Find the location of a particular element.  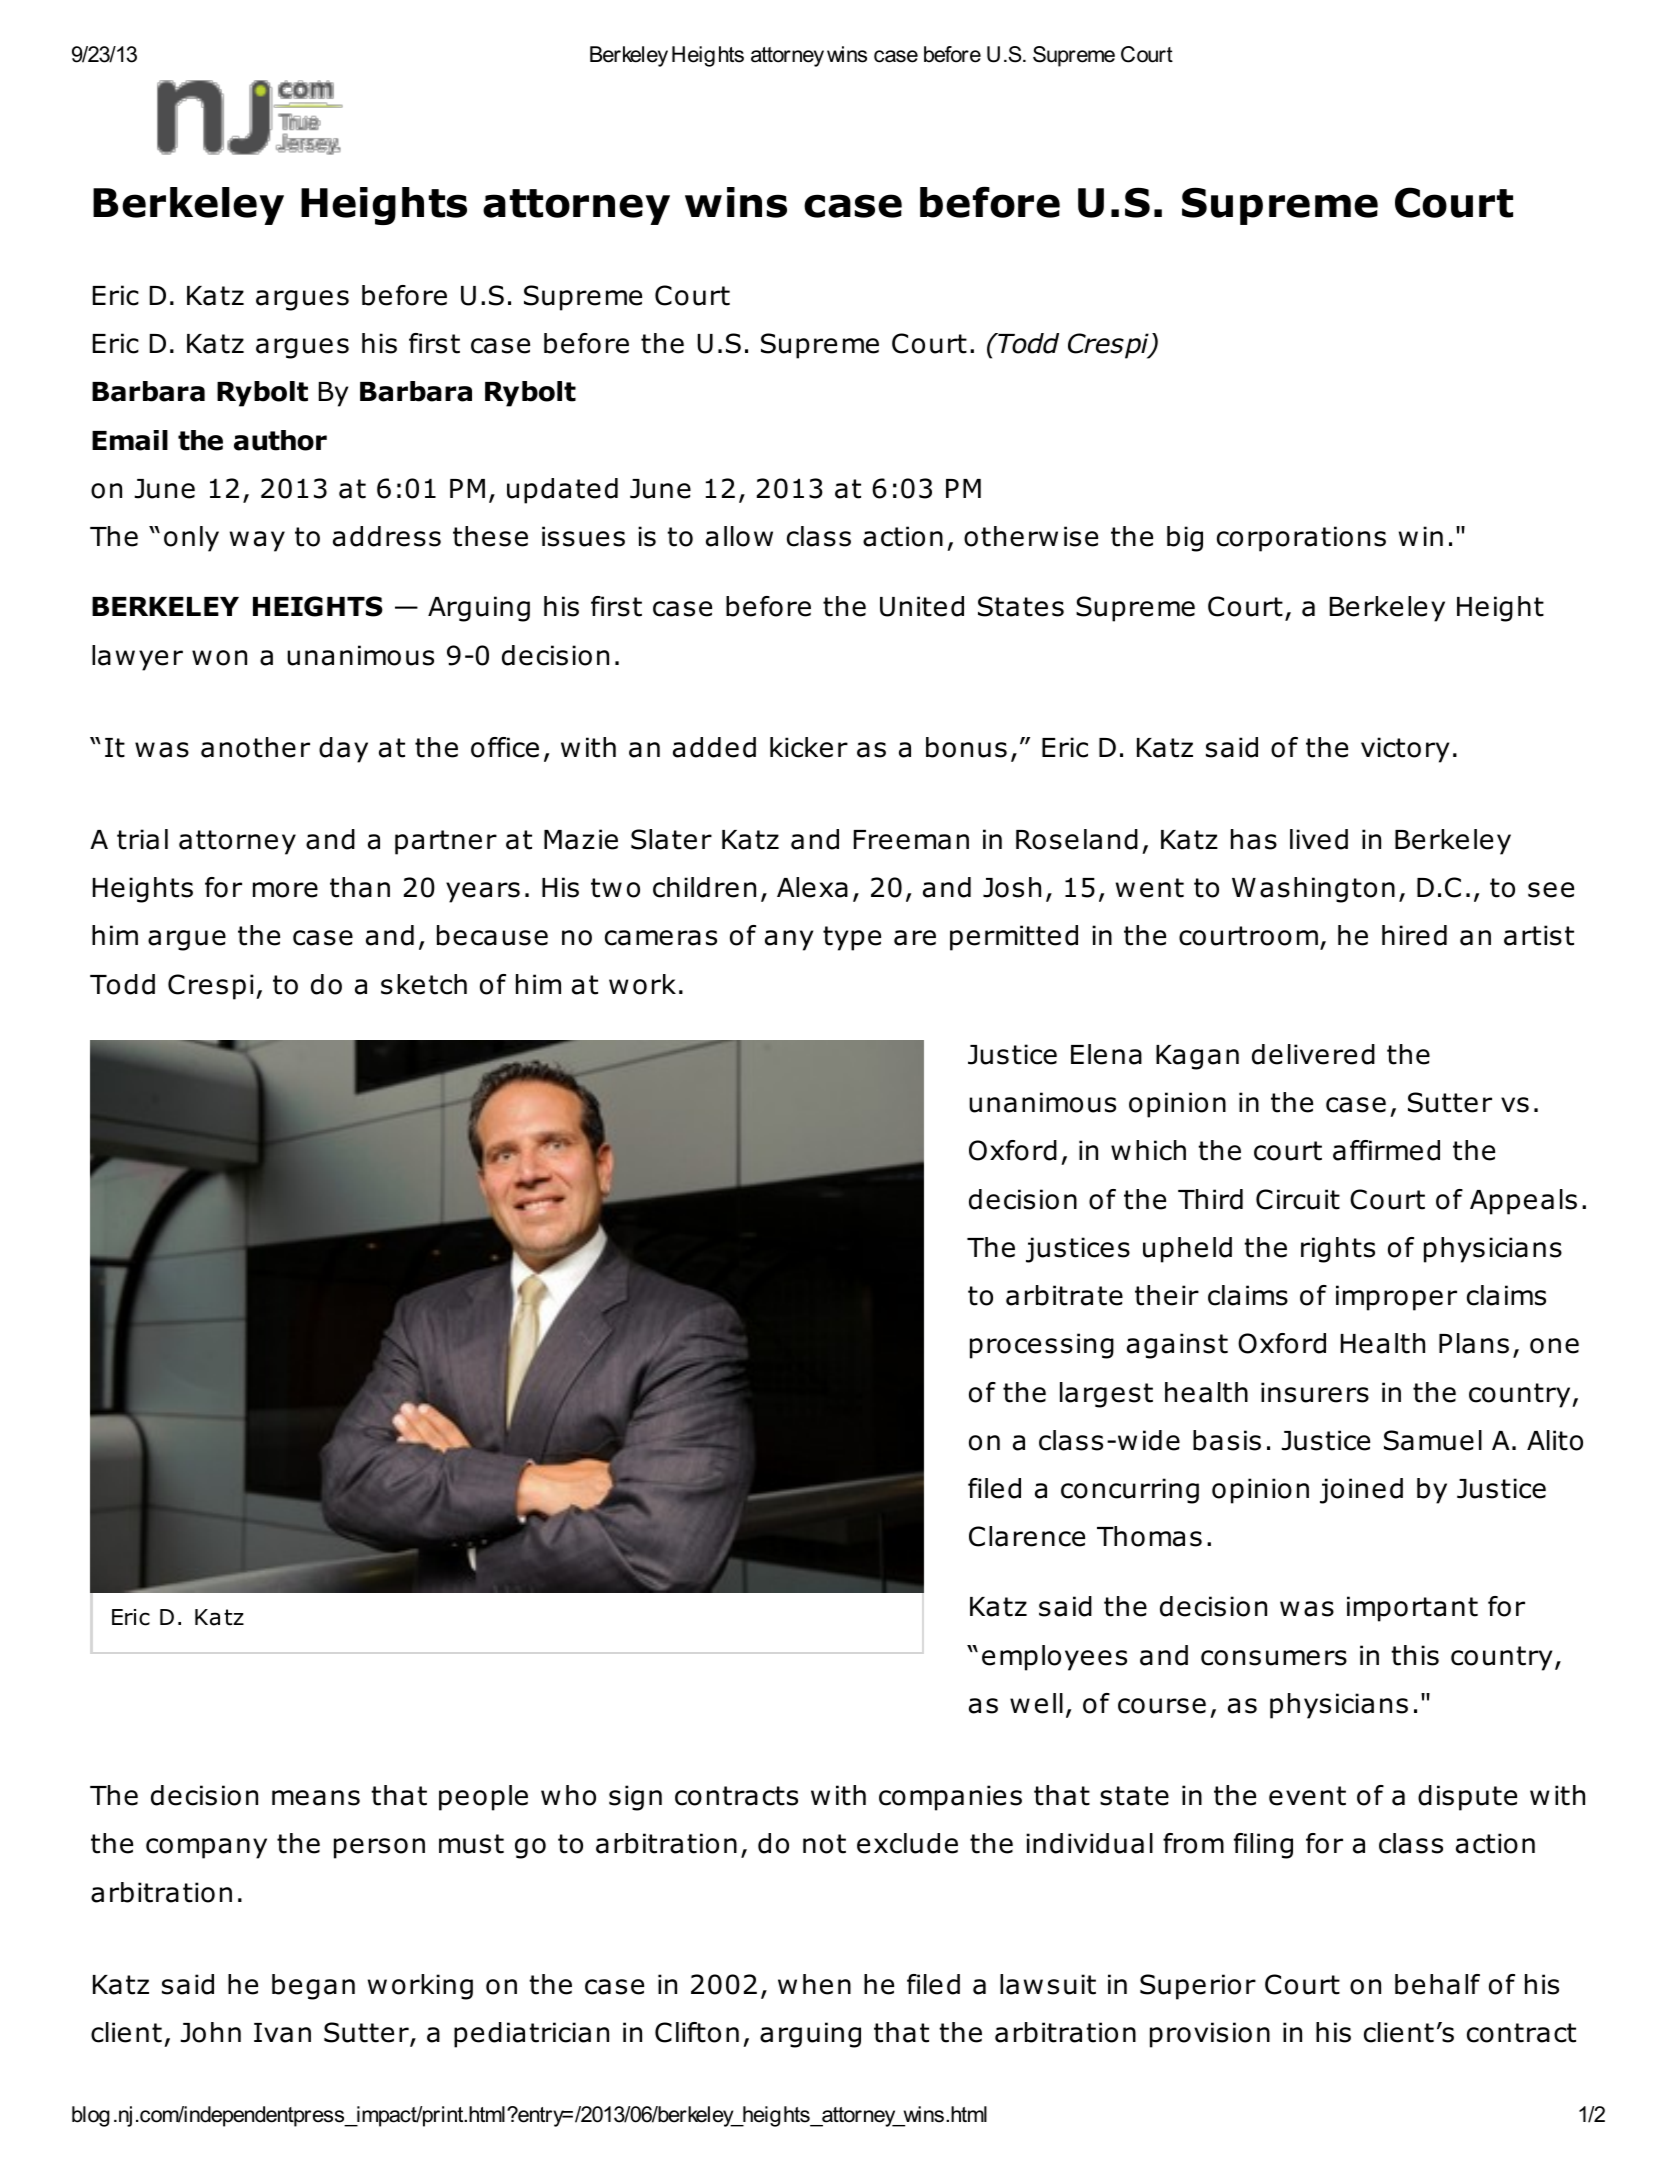

rights is located at coordinates (1338, 1250).
